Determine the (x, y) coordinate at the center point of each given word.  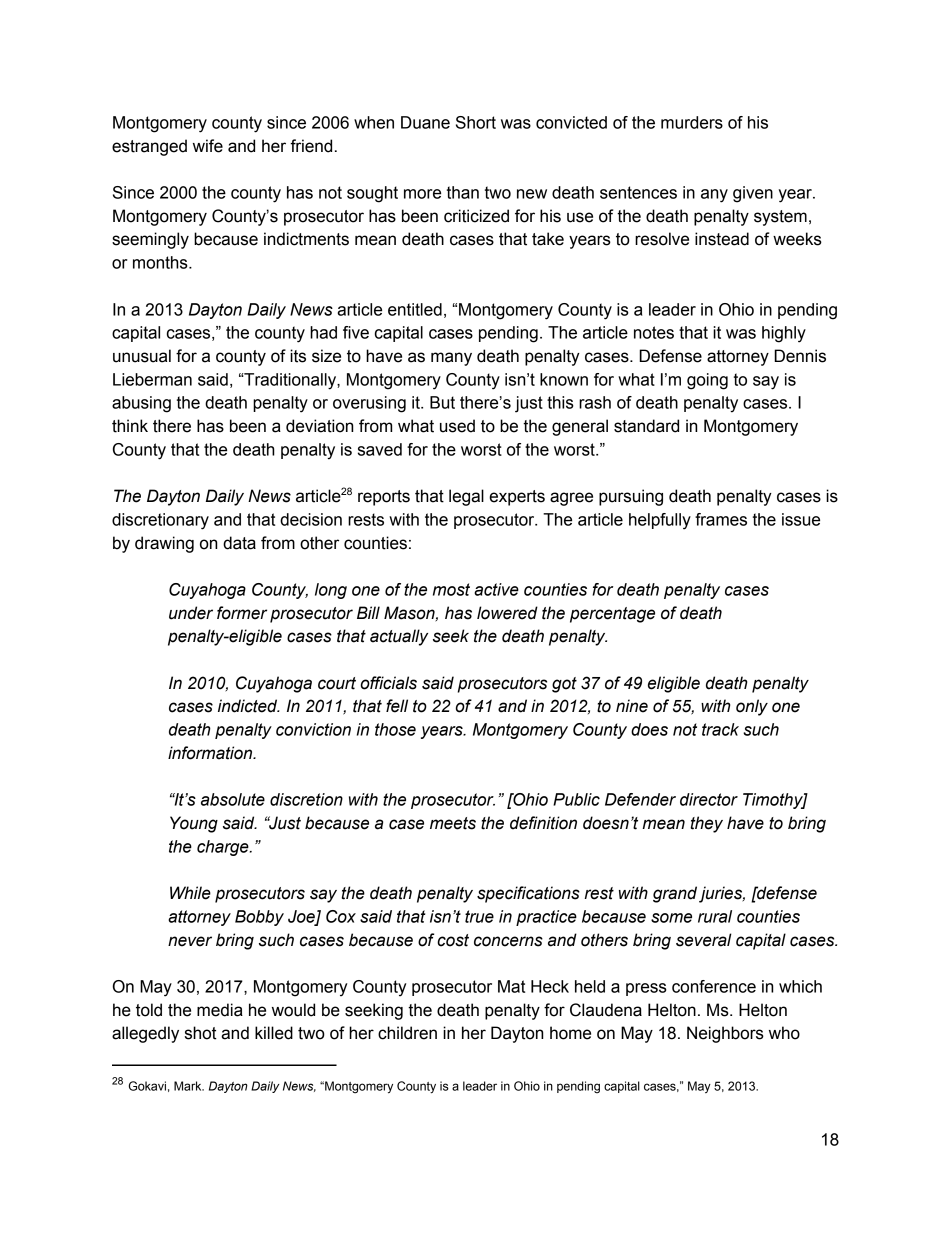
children (407, 1033)
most (451, 589)
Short (476, 122)
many (451, 359)
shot (201, 1033)
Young (194, 824)
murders (692, 122)
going (707, 381)
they (707, 824)
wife (208, 146)
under (191, 613)
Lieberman (152, 379)
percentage (612, 615)
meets (453, 823)
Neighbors (725, 1034)
